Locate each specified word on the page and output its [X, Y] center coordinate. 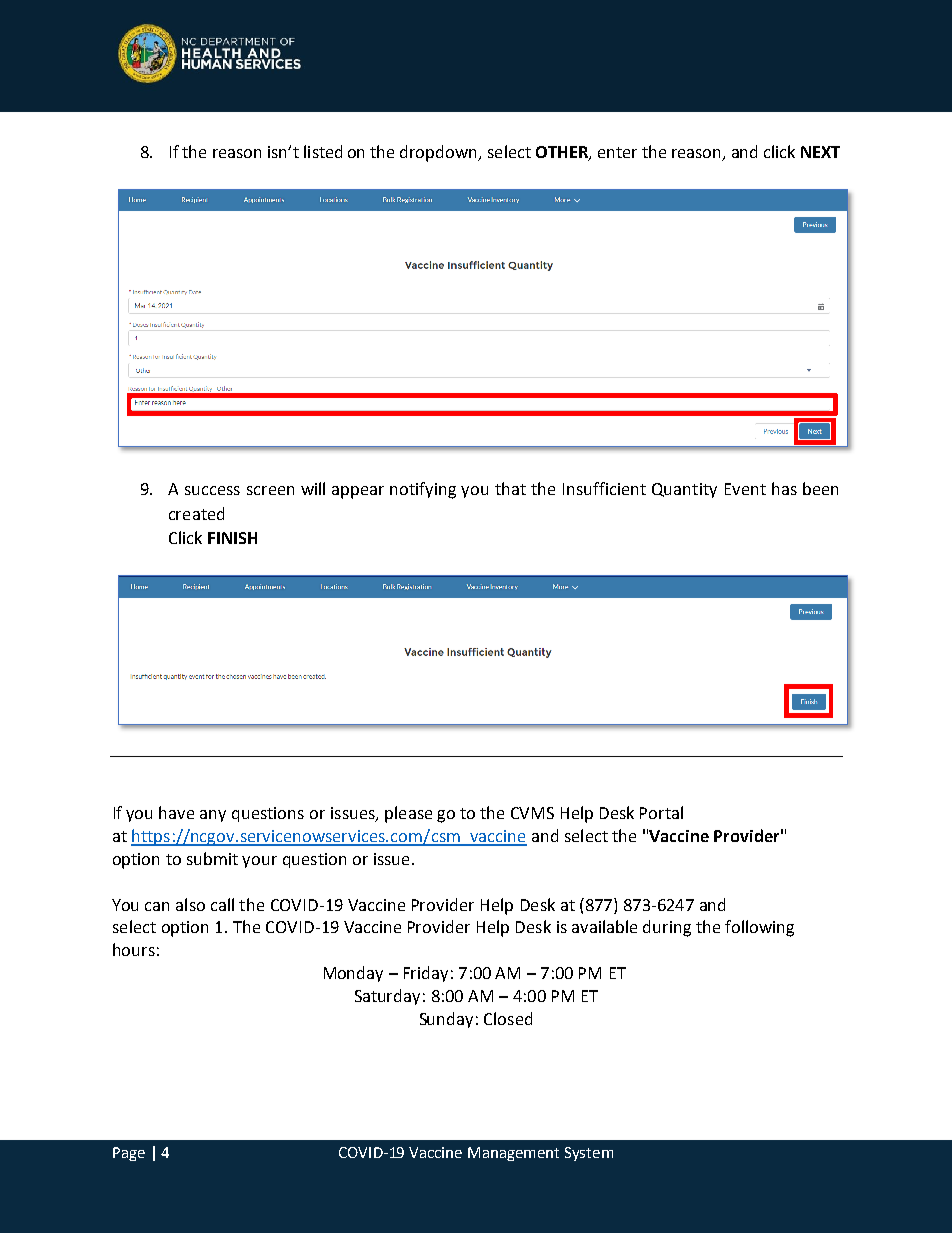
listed [323, 151]
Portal [661, 812]
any [213, 816]
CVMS [532, 813]
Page [129, 1154]
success [212, 490]
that [510, 488]
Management [513, 1154]
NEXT [820, 152]
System [589, 1154]
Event [745, 489]
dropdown [440, 153]
